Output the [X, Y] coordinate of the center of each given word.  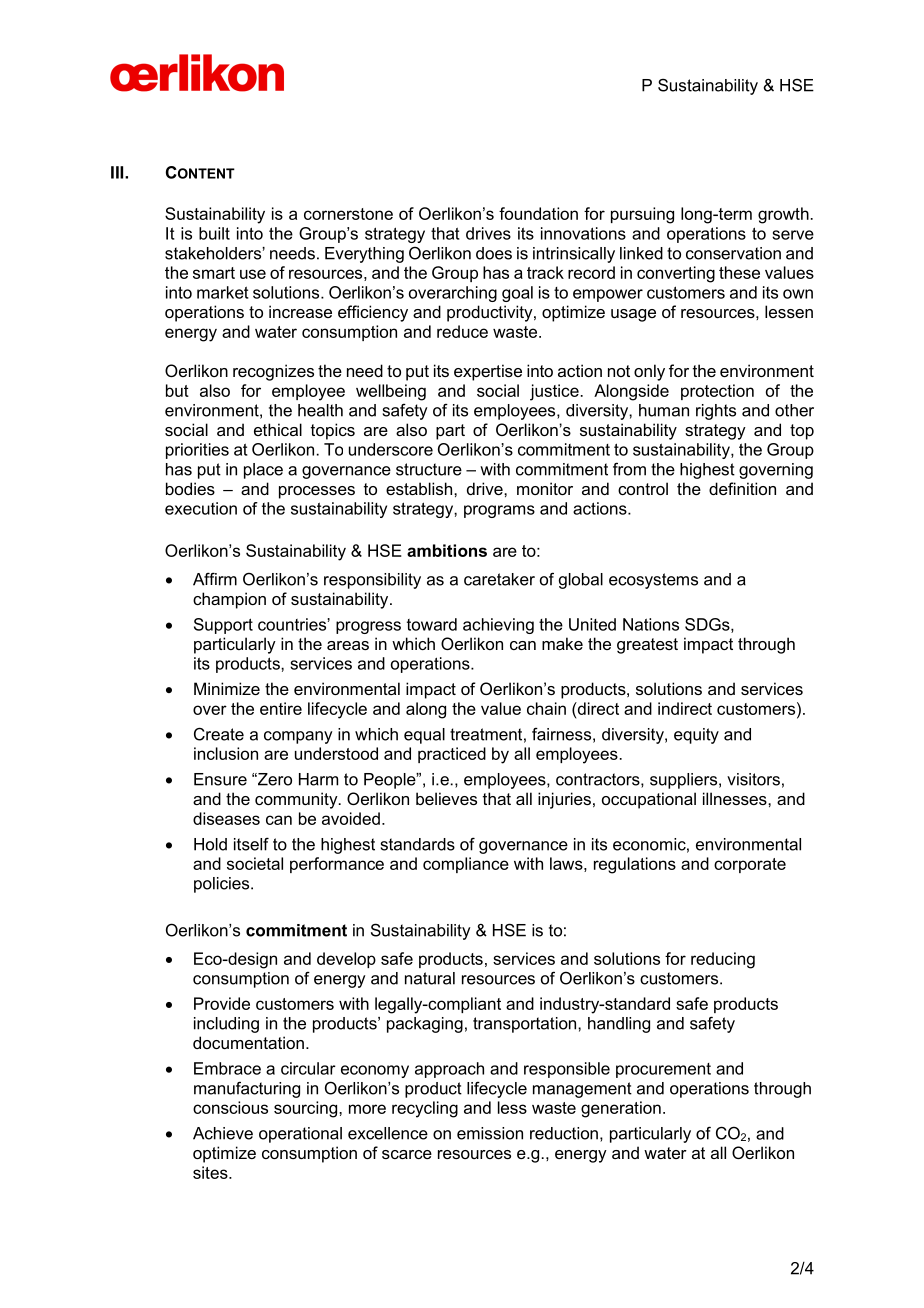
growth [783, 215]
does [494, 253]
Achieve [223, 1133]
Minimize [227, 688]
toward [432, 624]
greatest [647, 646]
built [214, 233]
